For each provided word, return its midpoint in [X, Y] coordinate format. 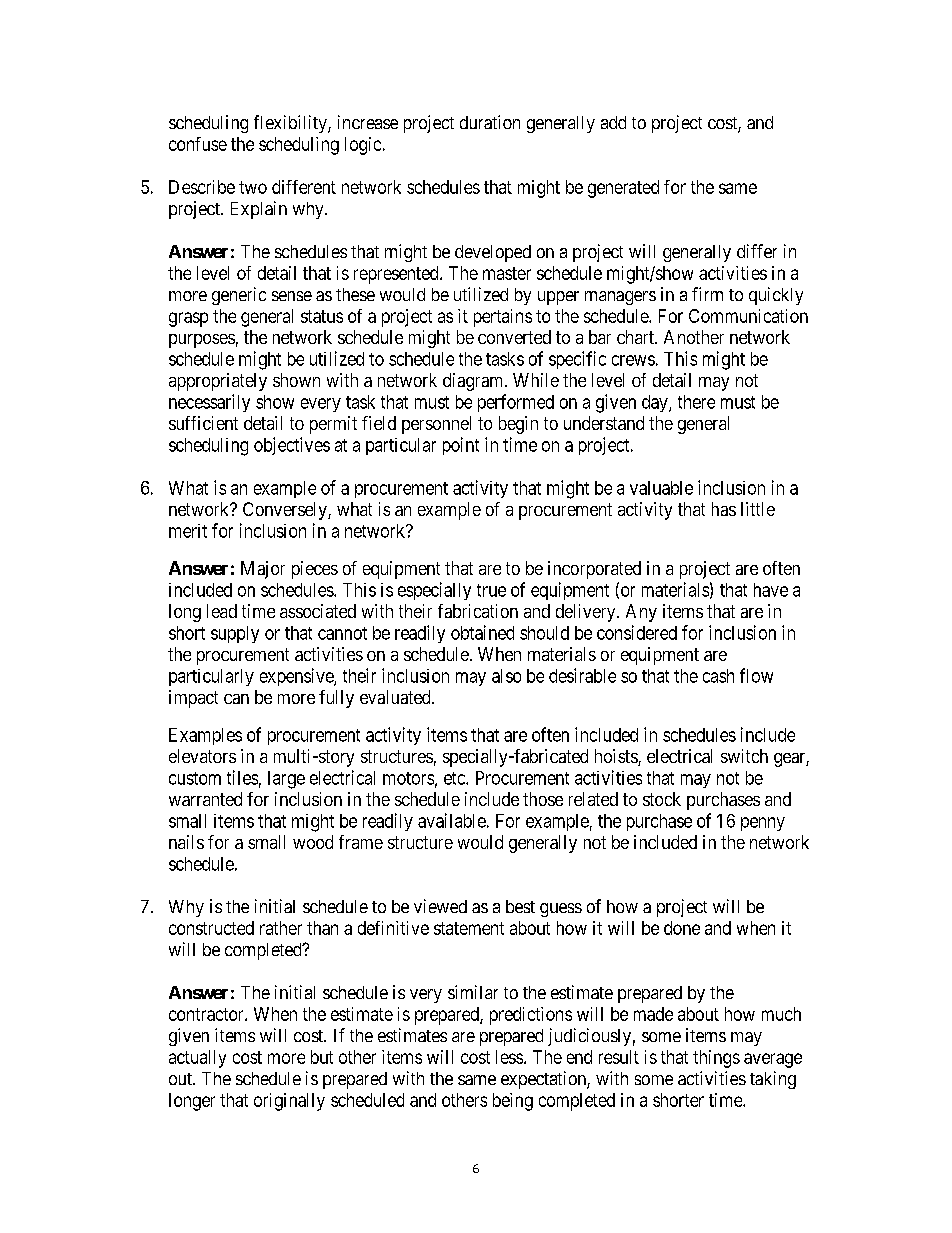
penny [763, 824]
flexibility [291, 124]
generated [623, 189]
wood [313, 842]
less [509, 1057]
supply [235, 634]
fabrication [478, 611]
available [452, 820]
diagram [474, 382]
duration [490, 122]
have [771, 590]
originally [289, 1102]
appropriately [218, 382]
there [696, 402]
